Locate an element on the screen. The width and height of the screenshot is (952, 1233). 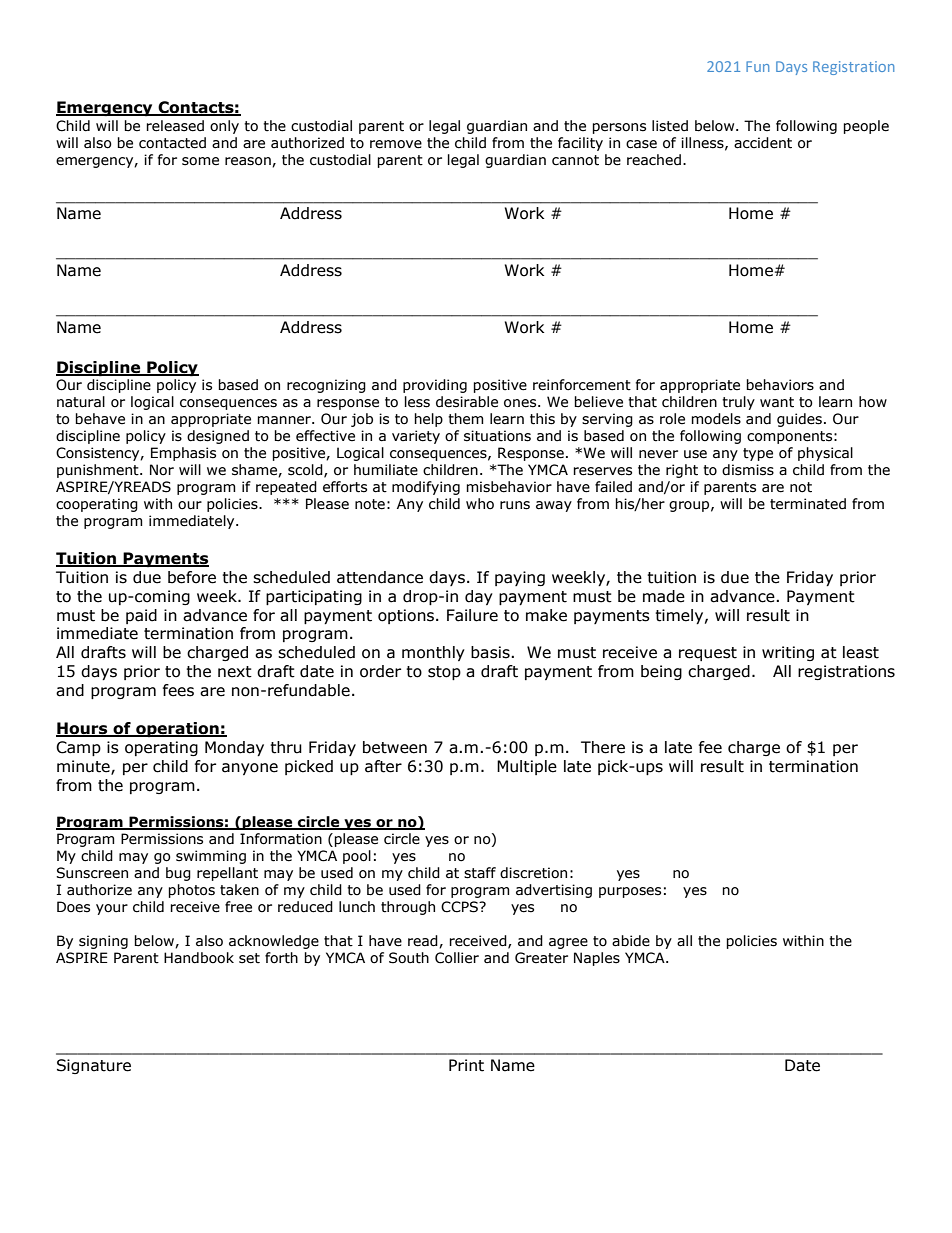
staff is located at coordinates (480, 873).
